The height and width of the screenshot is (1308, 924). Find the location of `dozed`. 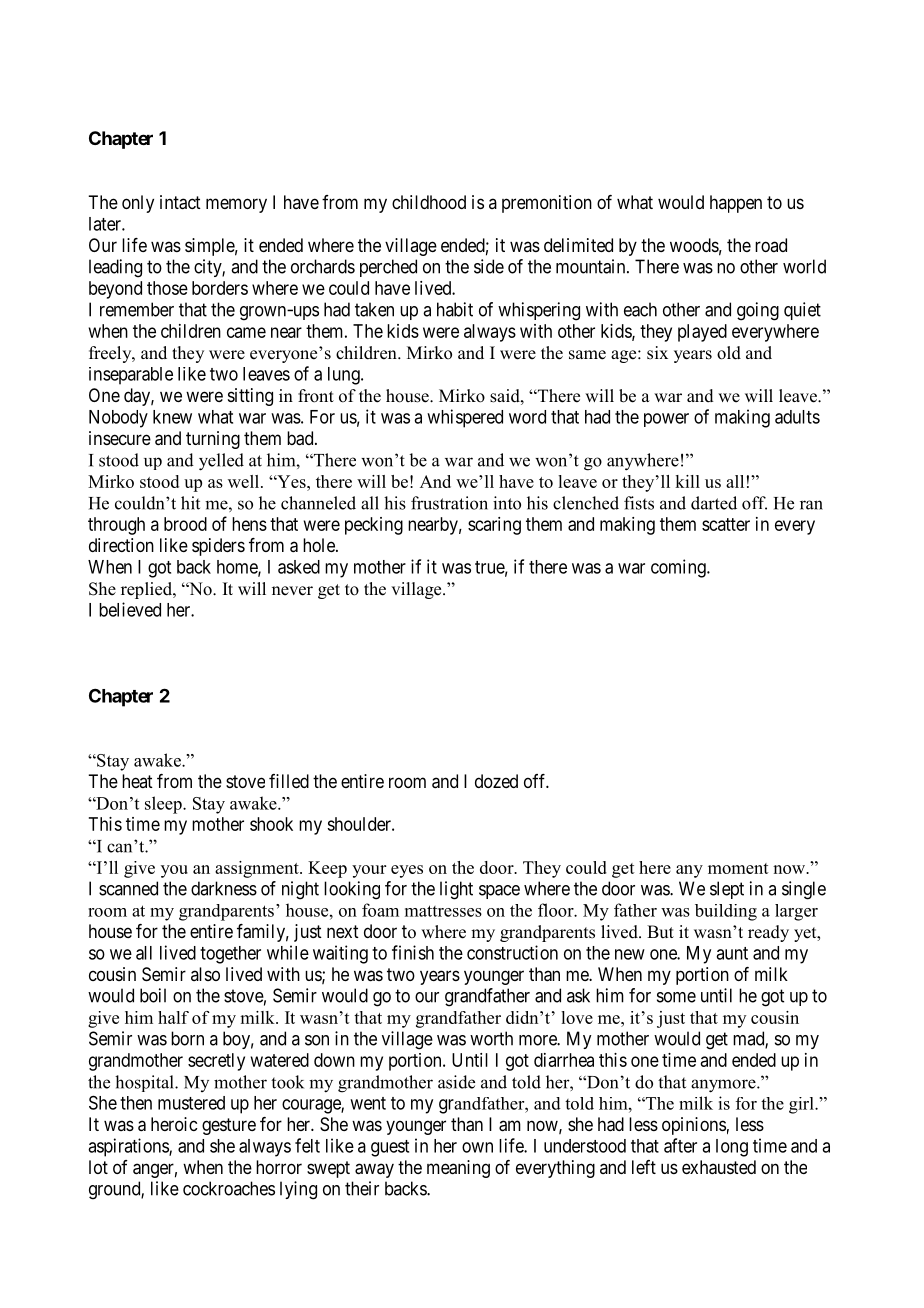

dozed is located at coordinates (496, 781).
